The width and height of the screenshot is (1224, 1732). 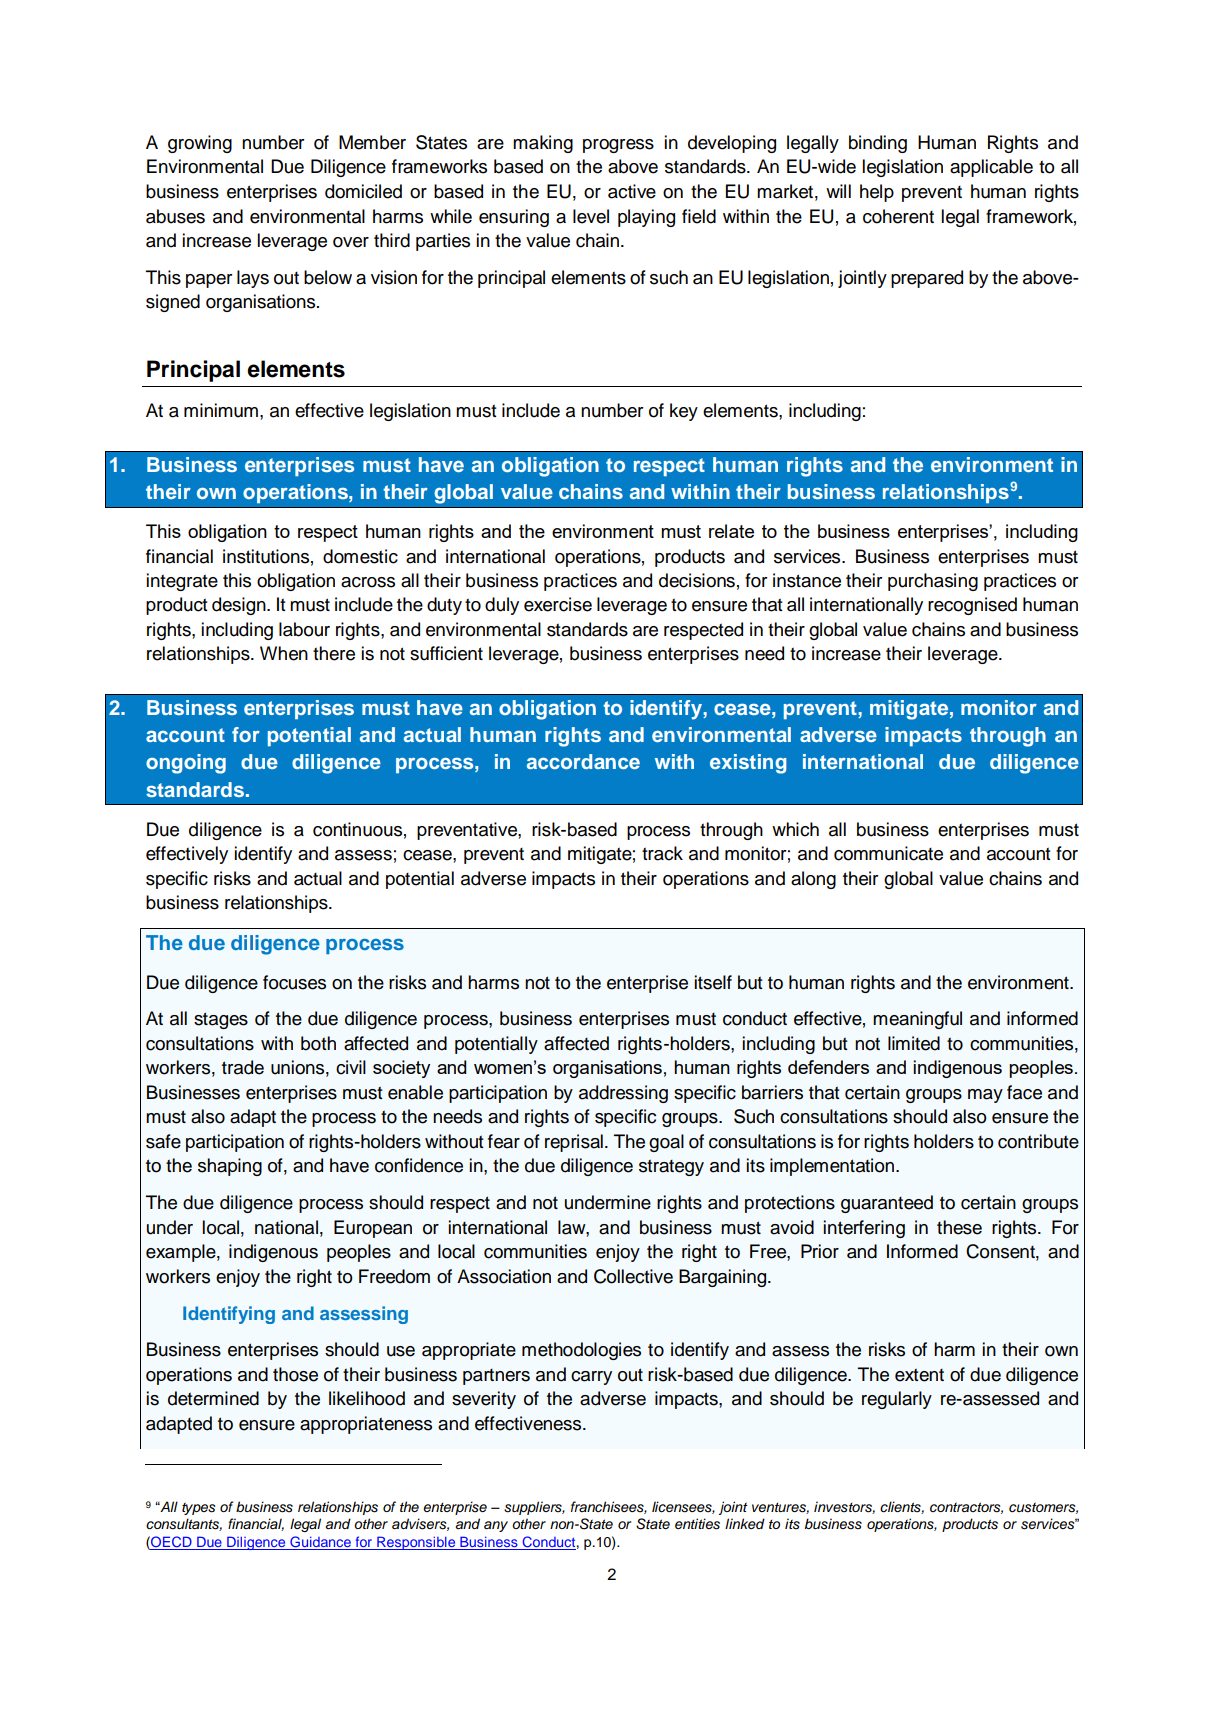 What do you see at coordinates (200, 144) in the screenshot?
I see `growing` at bounding box center [200, 144].
